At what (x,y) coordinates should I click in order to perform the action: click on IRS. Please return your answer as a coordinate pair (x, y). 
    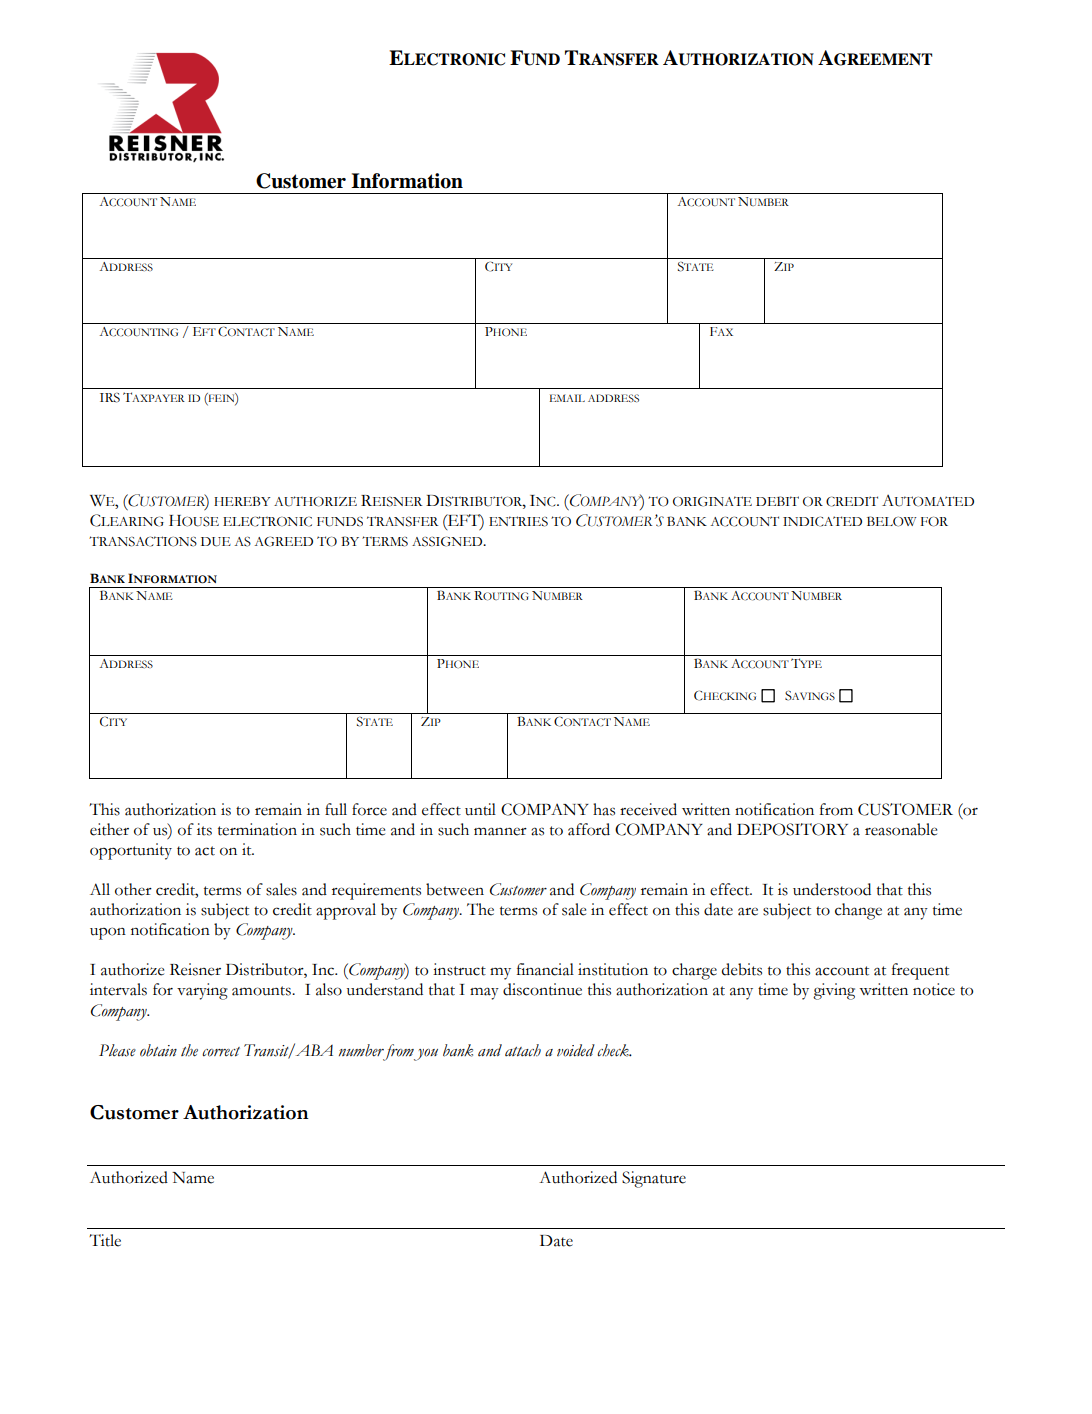
    Looking at the image, I should click on (110, 398).
